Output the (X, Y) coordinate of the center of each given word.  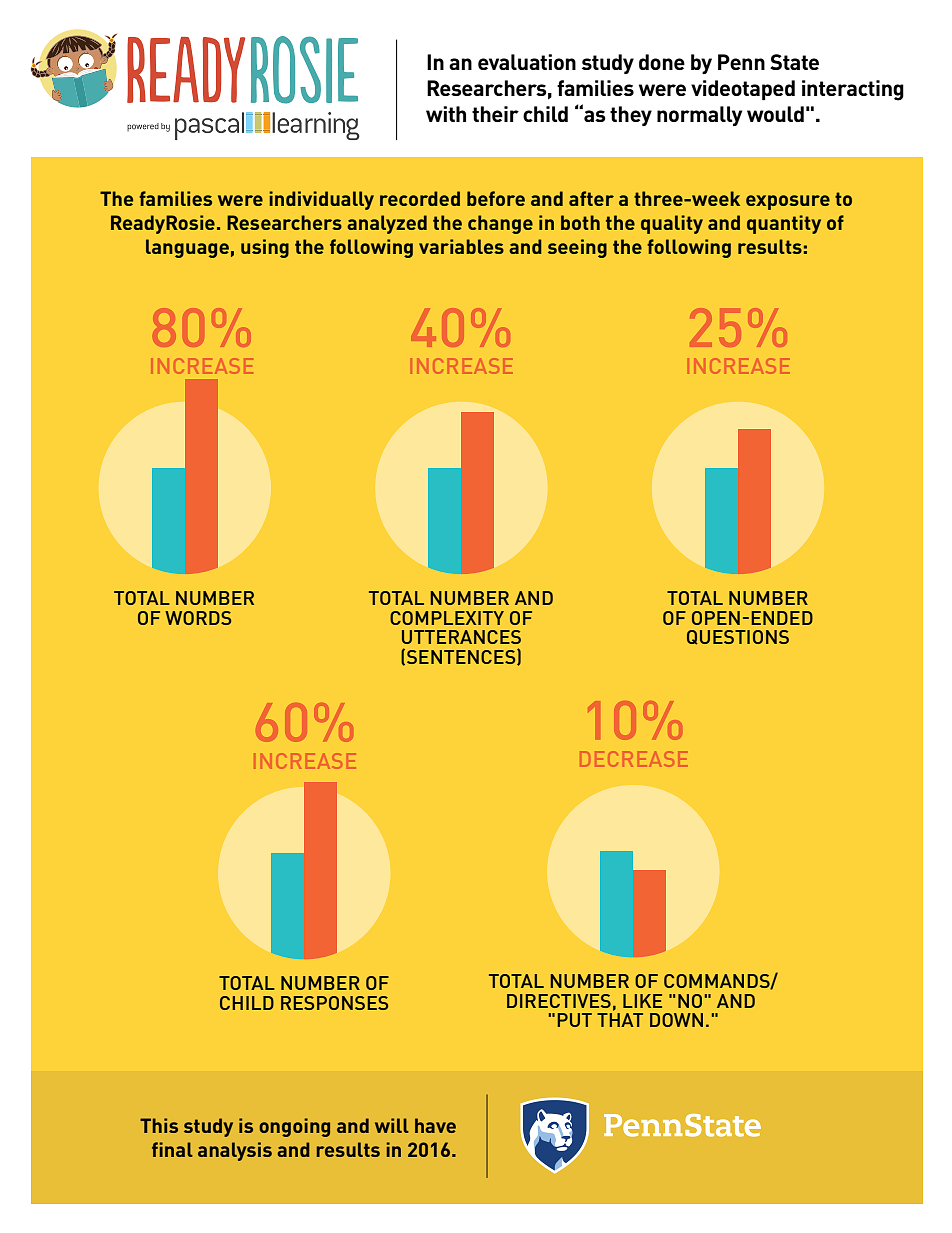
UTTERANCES (461, 637)
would (775, 114)
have (435, 1125)
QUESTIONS (738, 637)
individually (321, 200)
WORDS (198, 618)
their (495, 114)
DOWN (676, 1020)
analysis (235, 1151)
